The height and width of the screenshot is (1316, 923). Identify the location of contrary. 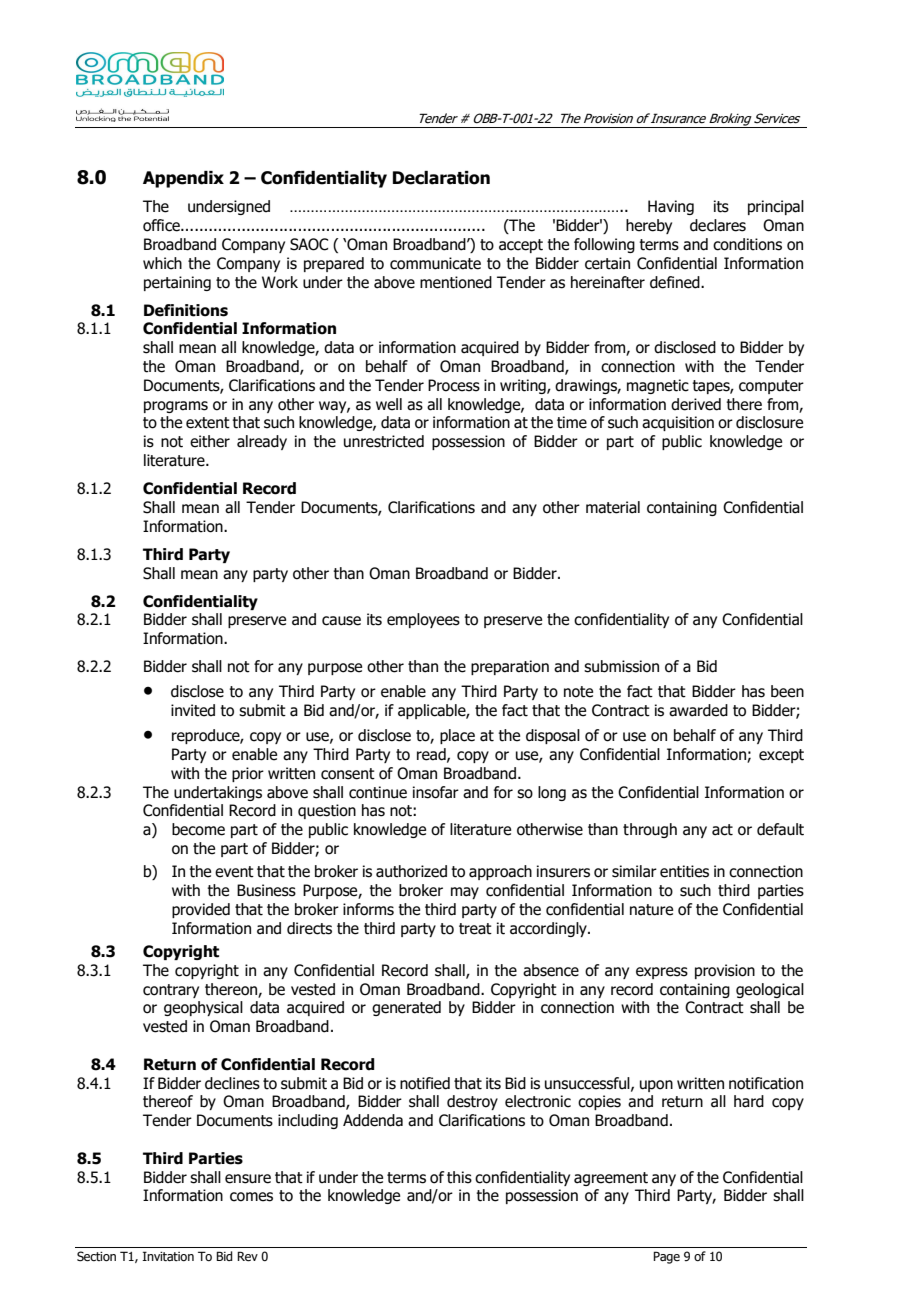
(171, 991).
